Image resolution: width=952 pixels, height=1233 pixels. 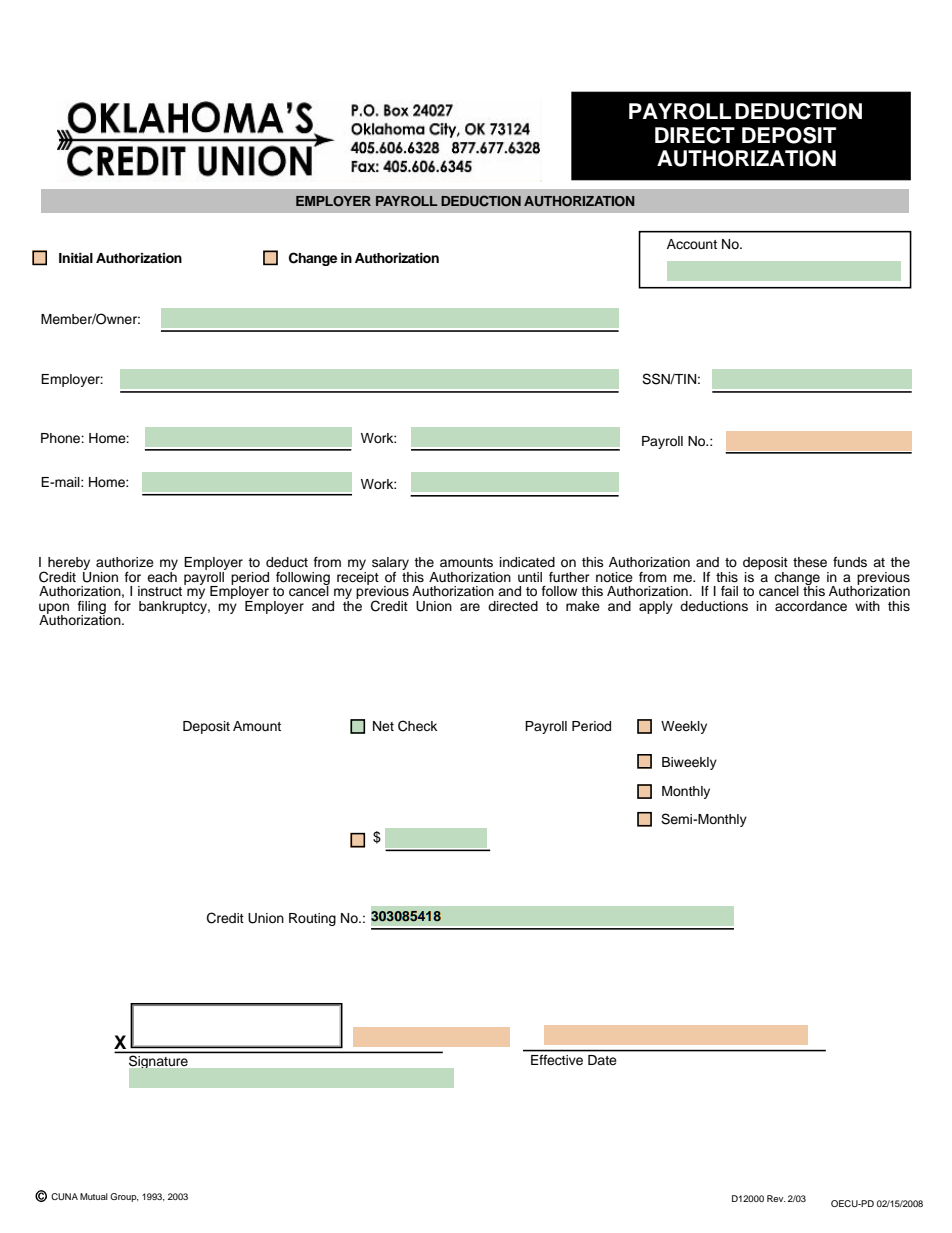 I want to click on accordance, so click(x=811, y=606).
